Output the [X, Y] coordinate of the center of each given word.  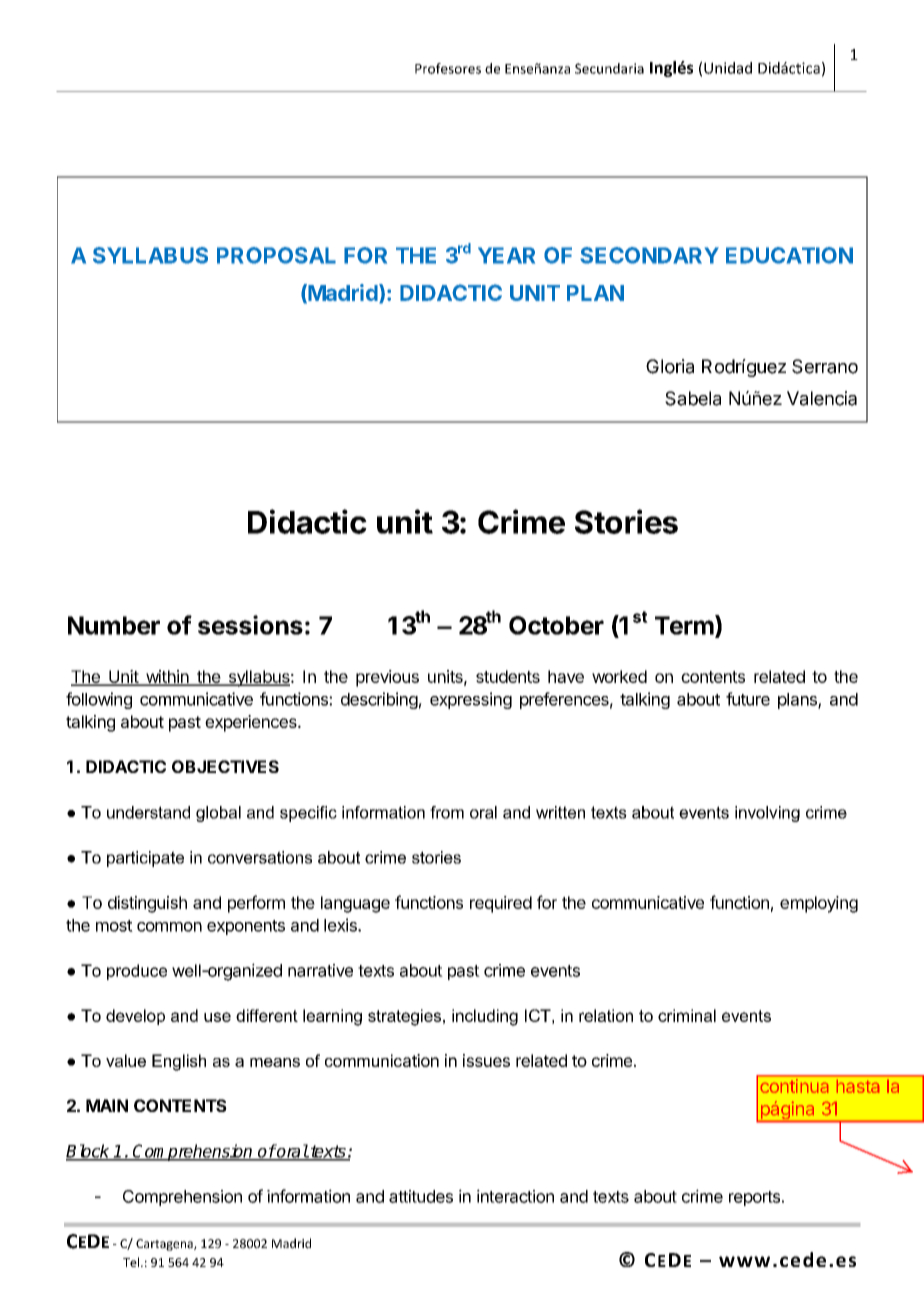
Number [114, 625]
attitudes [421, 1196]
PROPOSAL [276, 255]
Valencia [822, 398]
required [501, 904]
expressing [471, 700]
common [169, 927]
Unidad [728, 68]
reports [754, 1198]
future [748, 699]
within [167, 677]
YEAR [506, 255]
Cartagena [165, 1245]
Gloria [670, 366]
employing [819, 904]
